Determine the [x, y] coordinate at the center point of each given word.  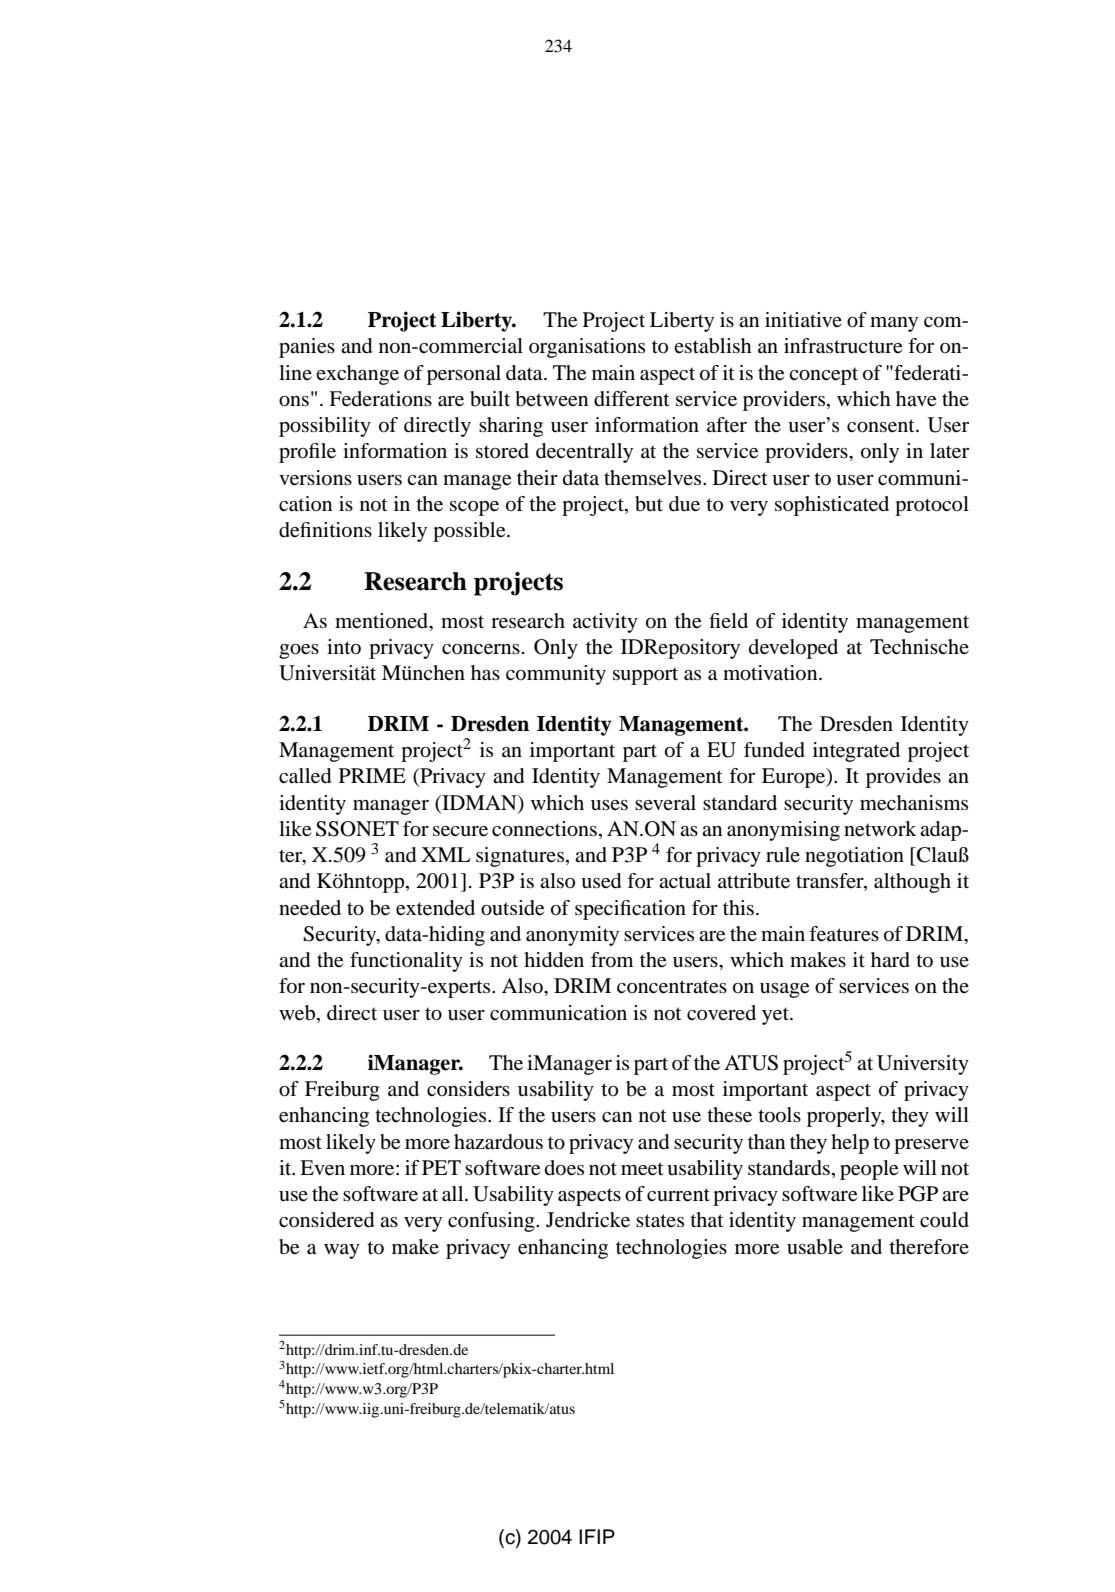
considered [326, 1220]
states [660, 1221]
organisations [587, 348]
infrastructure [843, 346]
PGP [918, 1194]
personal [464, 375]
